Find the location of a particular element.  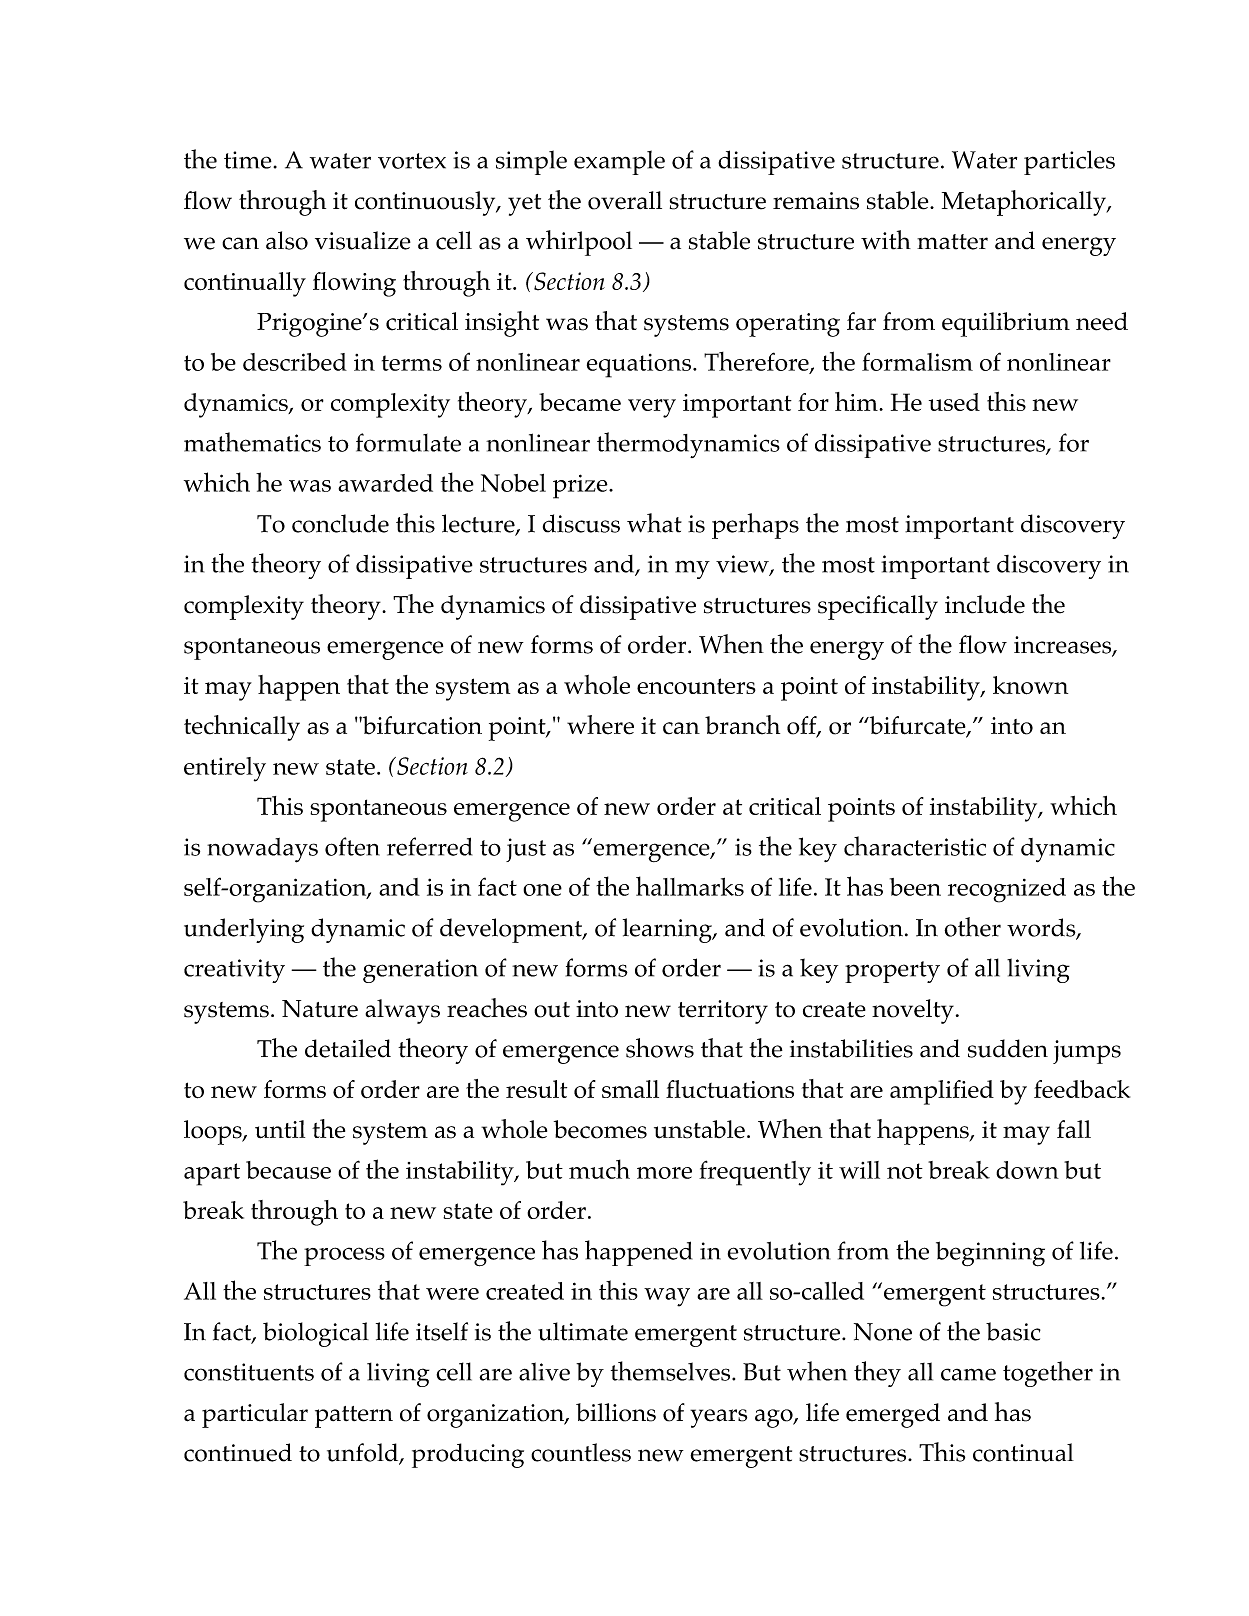

Metaphorically is located at coordinates (1025, 203).
